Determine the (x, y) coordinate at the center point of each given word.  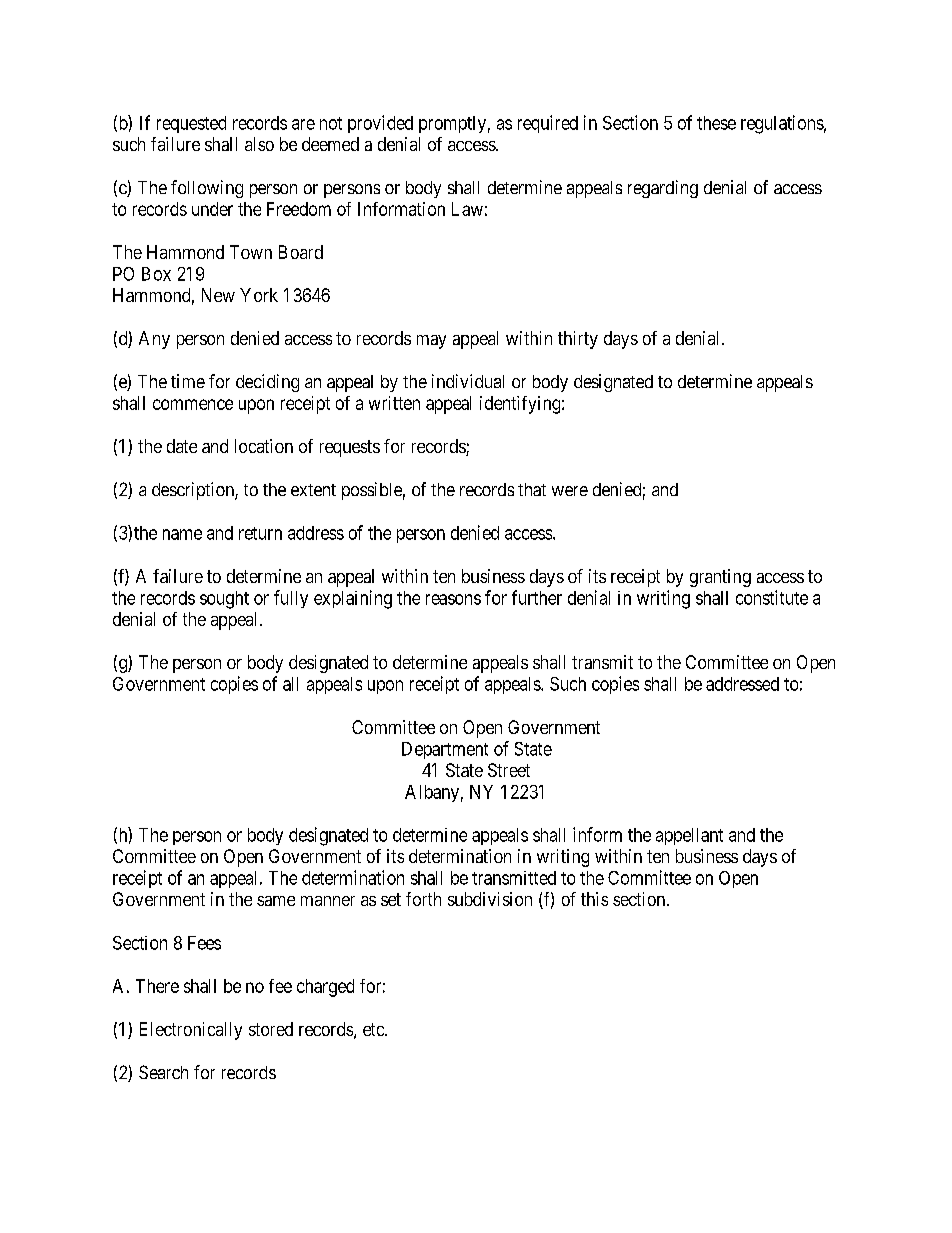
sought (224, 600)
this (594, 899)
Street (509, 770)
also (259, 144)
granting (720, 578)
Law (467, 209)
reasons (453, 599)
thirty (578, 340)
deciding (267, 383)
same (276, 901)
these (716, 123)
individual (468, 381)
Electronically (191, 1031)
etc (374, 1029)
